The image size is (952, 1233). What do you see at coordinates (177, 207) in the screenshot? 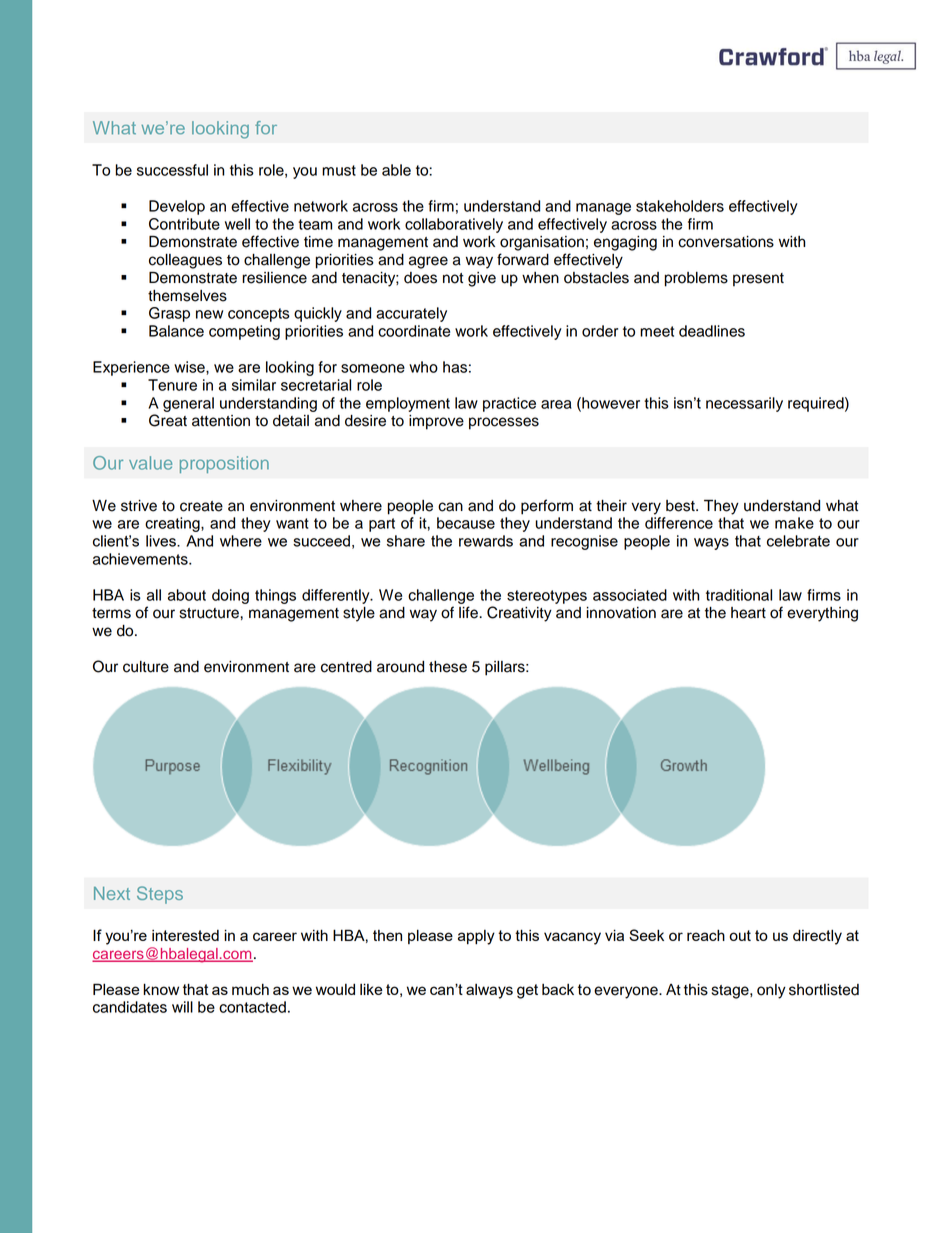
I see `Develop` at bounding box center [177, 207].
